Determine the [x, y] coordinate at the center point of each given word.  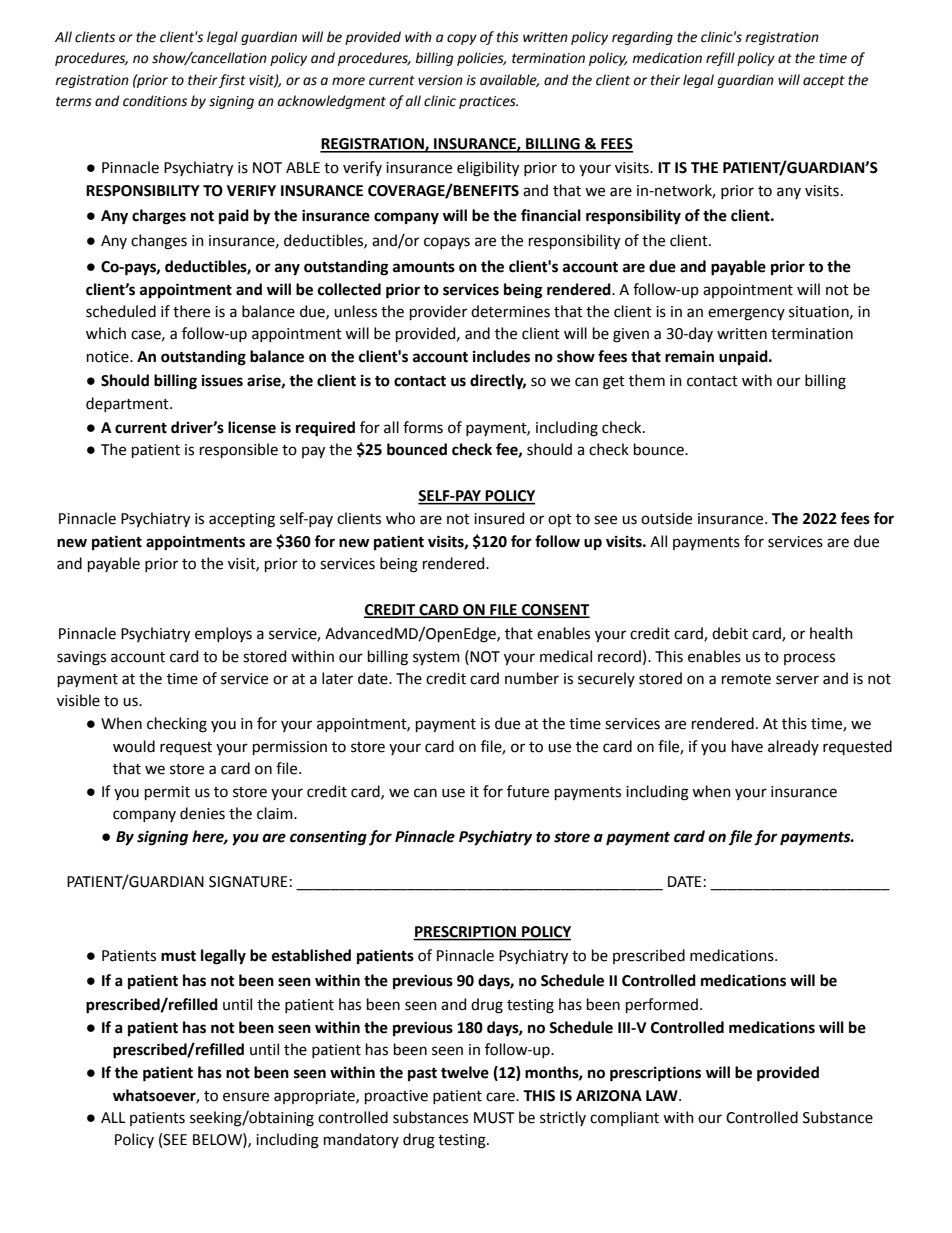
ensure [246, 1097]
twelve [465, 1072]
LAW [663, 1095]
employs [223, 634]
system [436, 659]
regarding [642, 38]
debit [730, 633]
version [440, 80]
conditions [155, 101]
